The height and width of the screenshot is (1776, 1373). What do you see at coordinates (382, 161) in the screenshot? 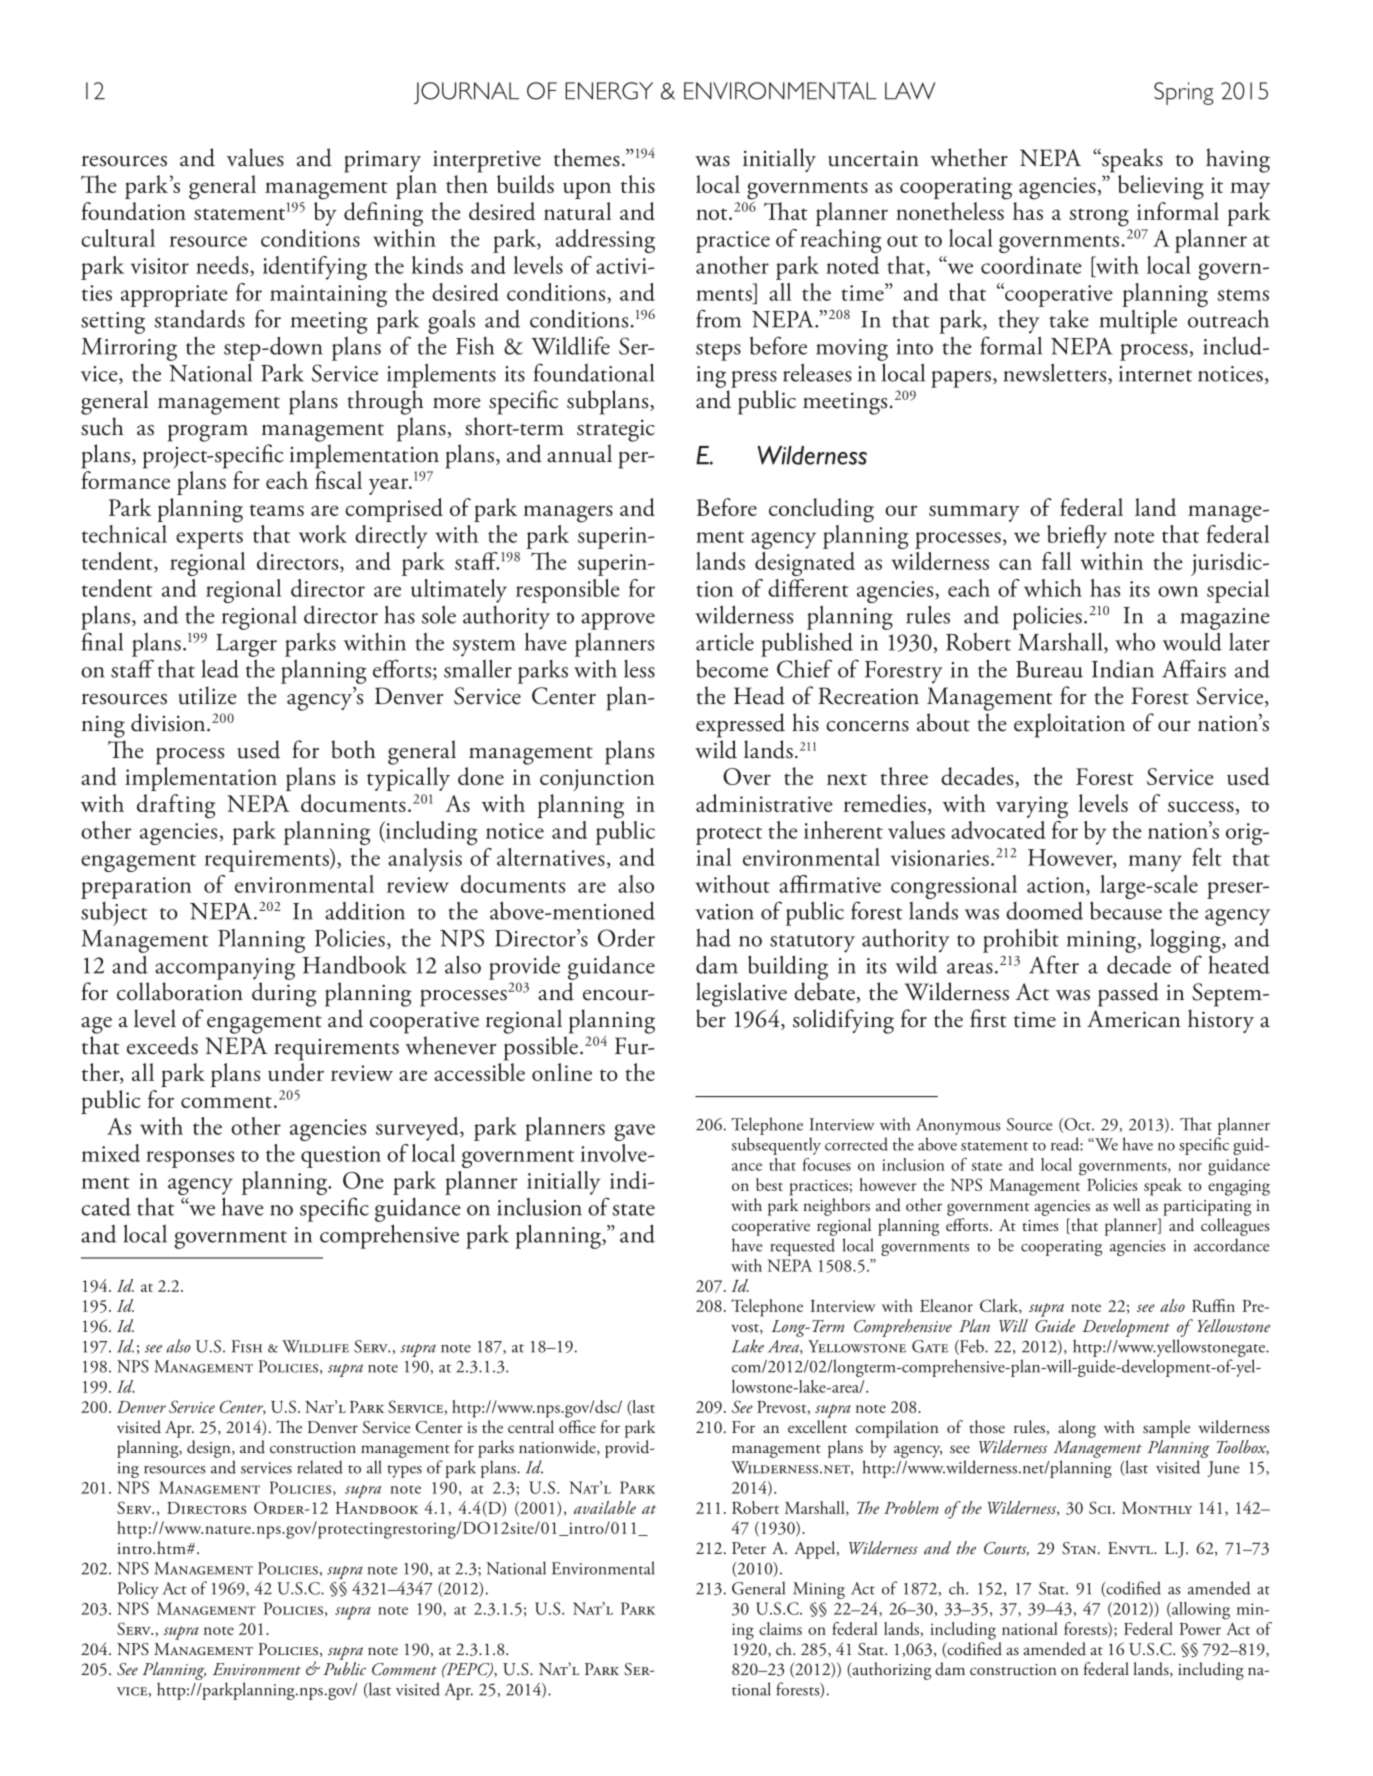
I see `primary` at bounding box center [382, 161].
